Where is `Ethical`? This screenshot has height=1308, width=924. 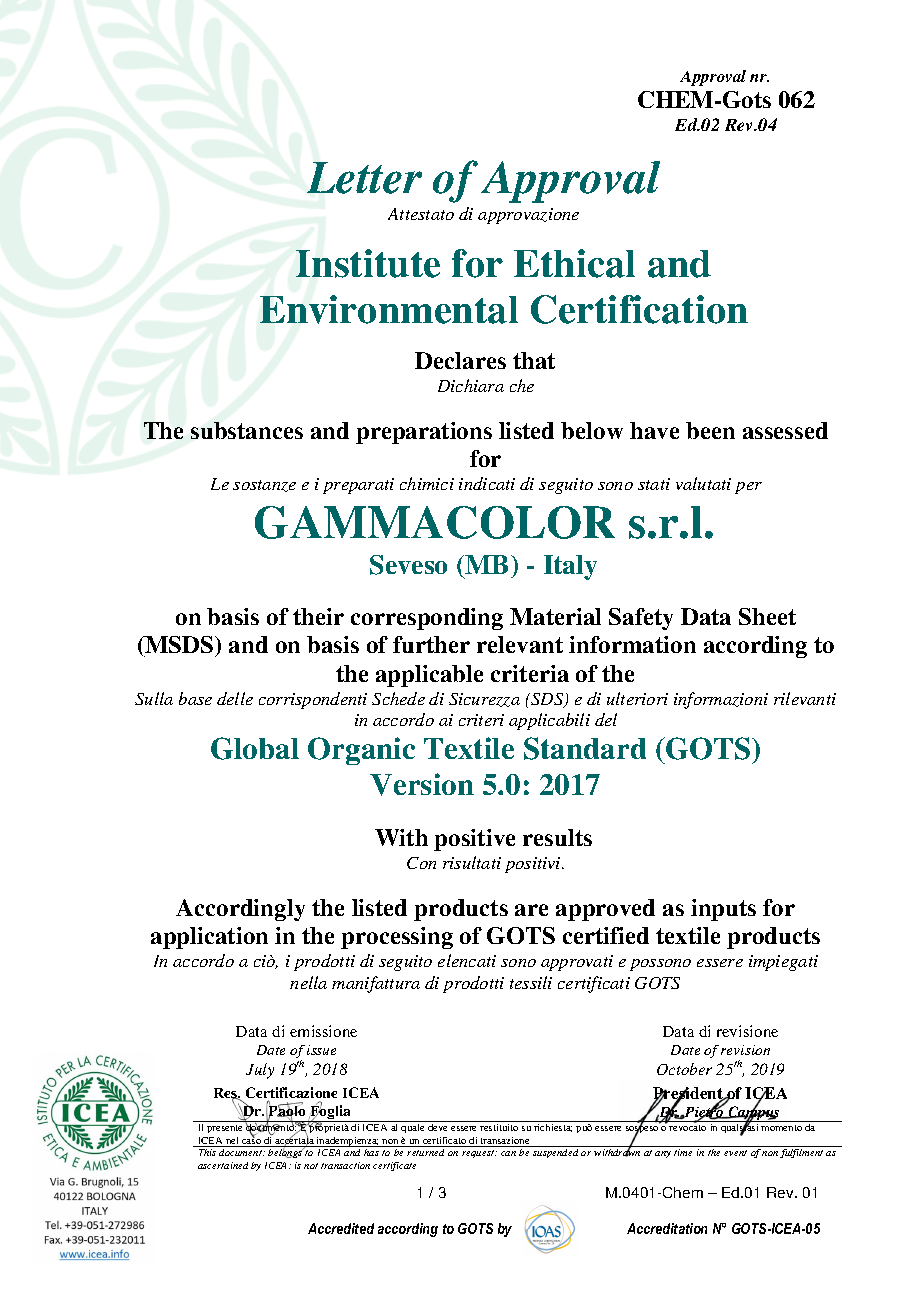 Ethical is located at coordinates (574, 263).
